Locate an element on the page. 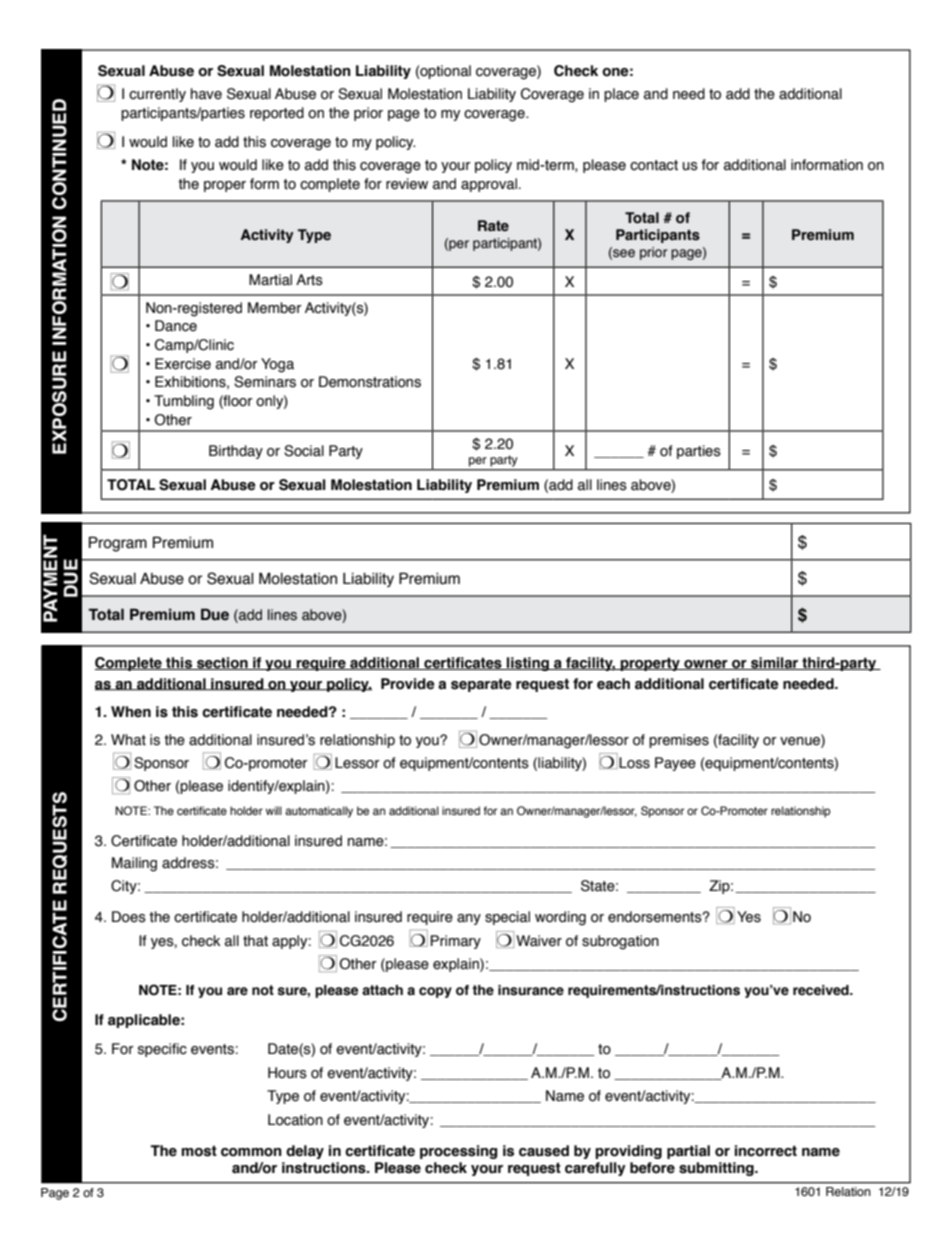 The width and height of the image is (952, 1233). have is located at coordinates (206, 94).
